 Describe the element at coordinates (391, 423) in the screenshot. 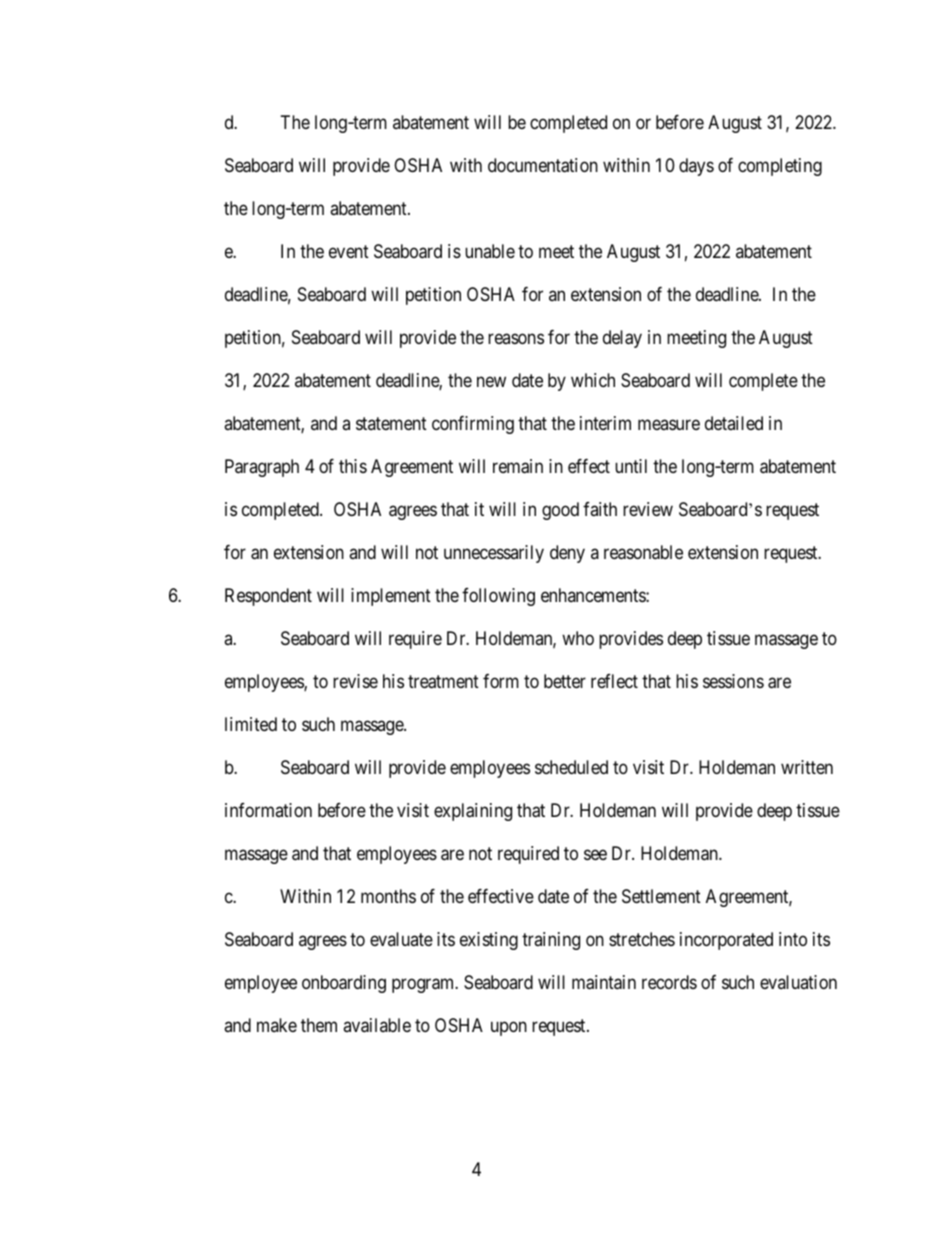

I see `statement` at that location.
